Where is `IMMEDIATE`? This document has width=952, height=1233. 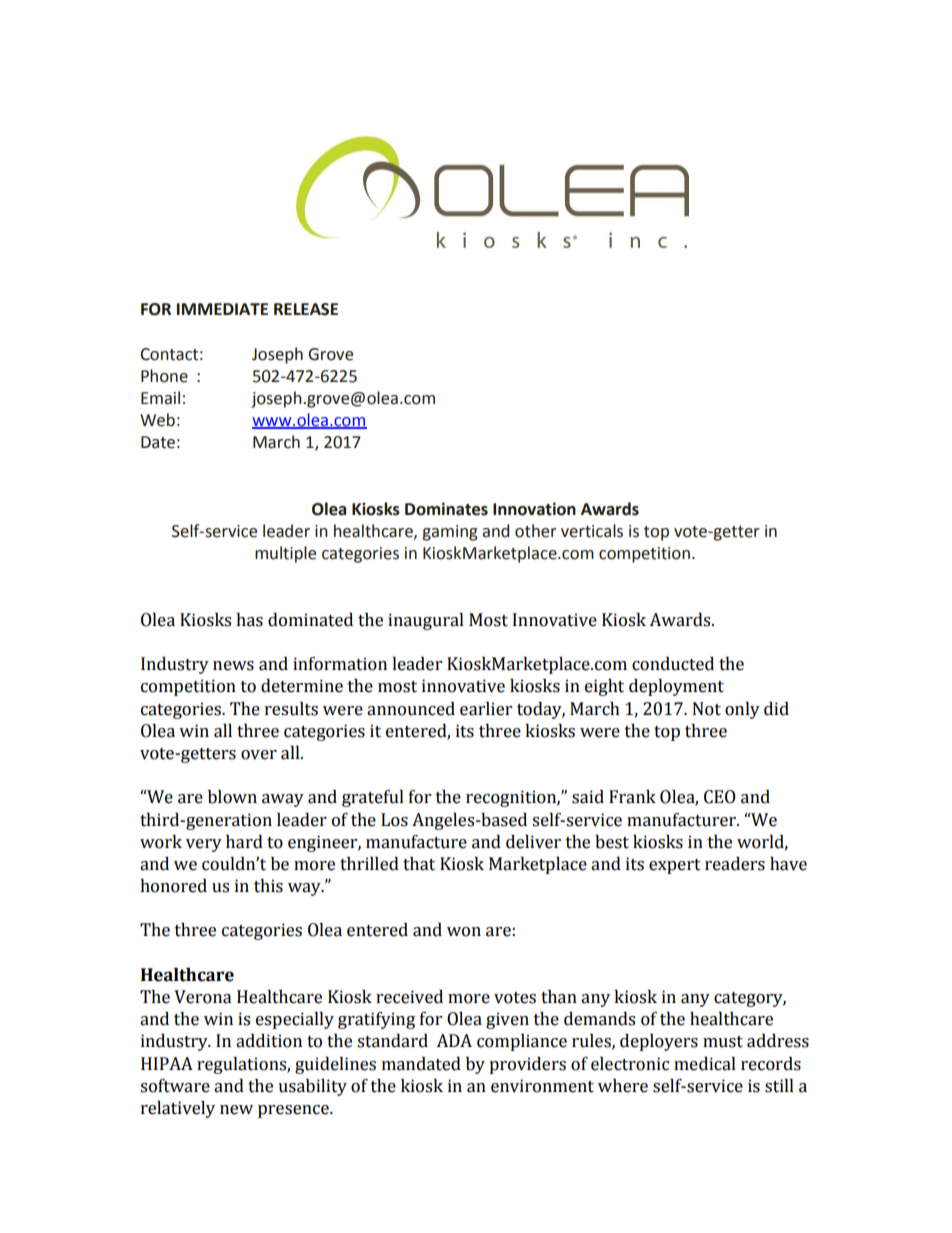
IMMEDIATE is located at coordinates (222, 309).
